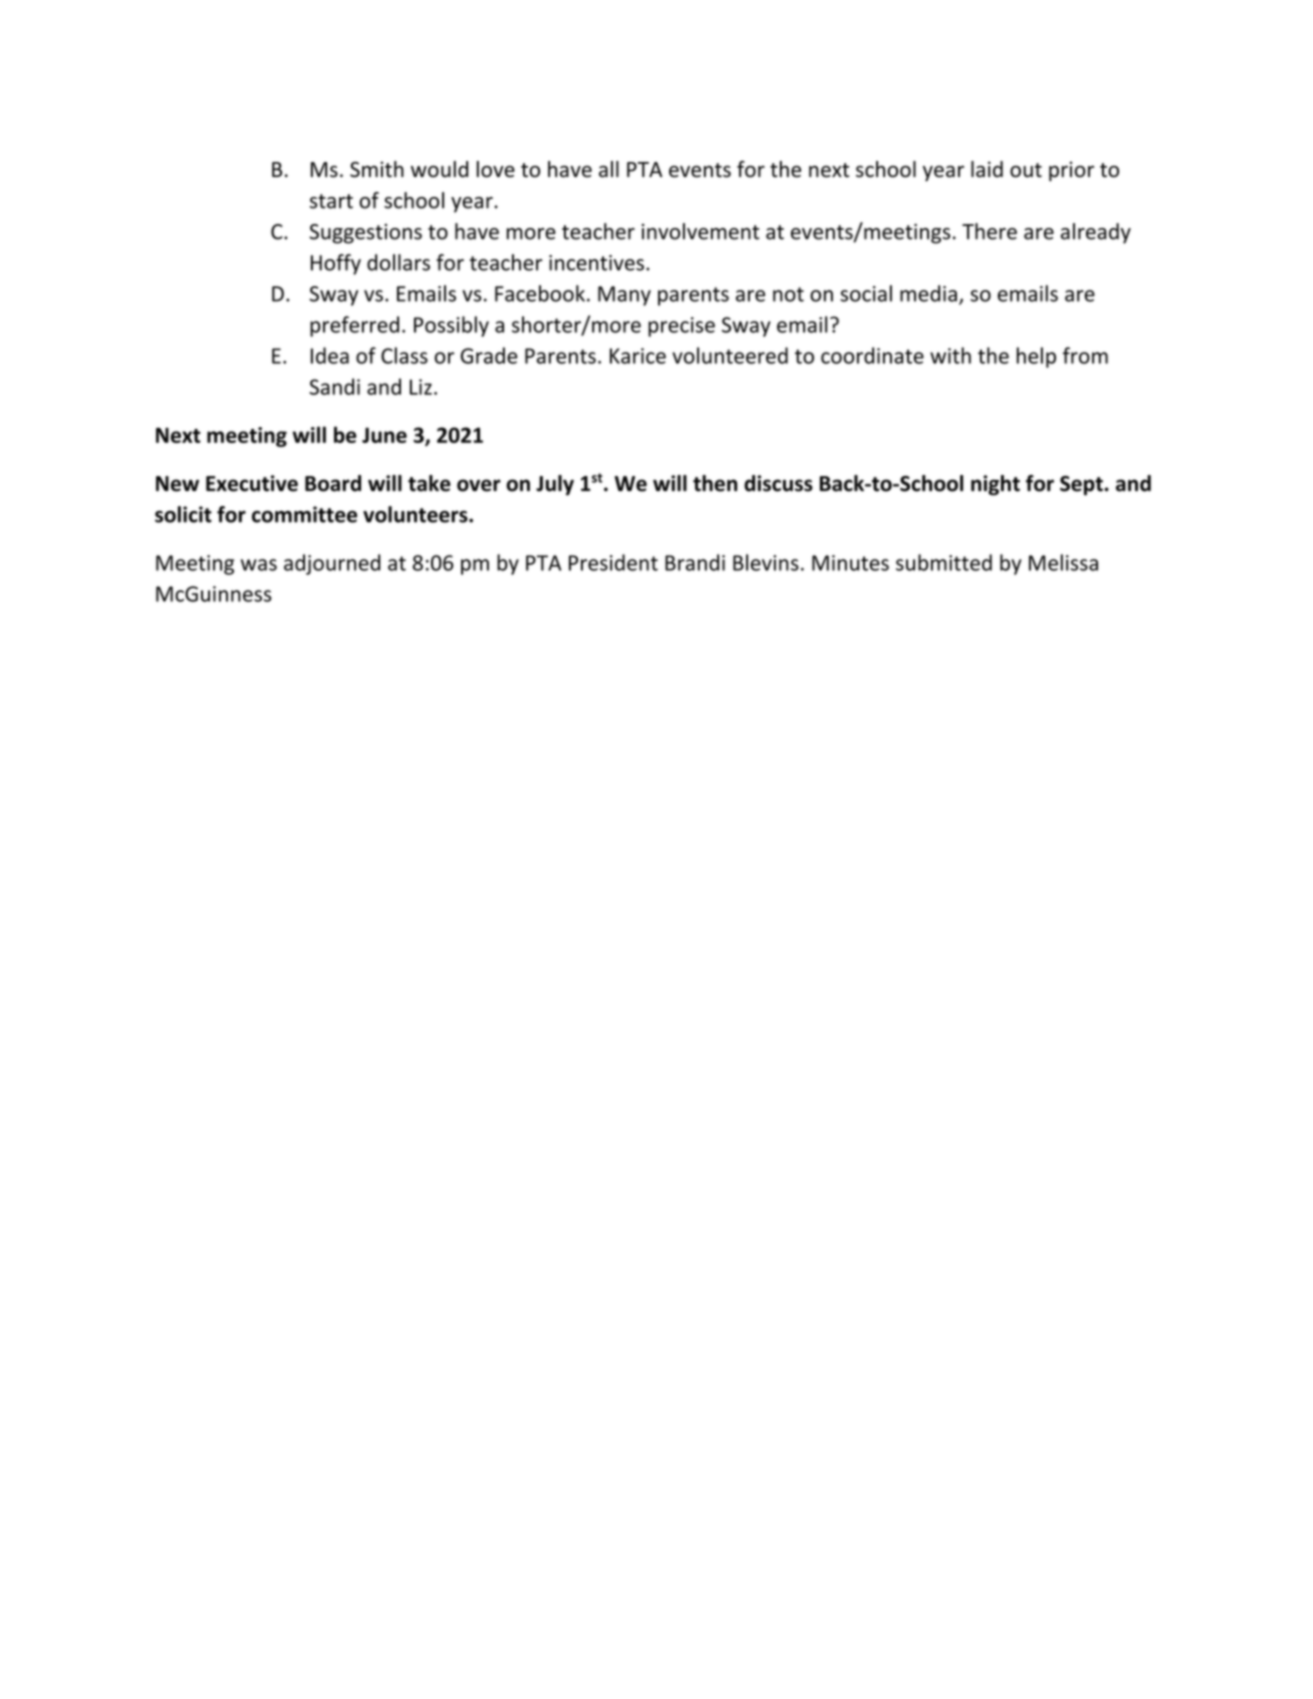  Describe the element at coordinates (609, 169) in the page. I see `all` at that location.
